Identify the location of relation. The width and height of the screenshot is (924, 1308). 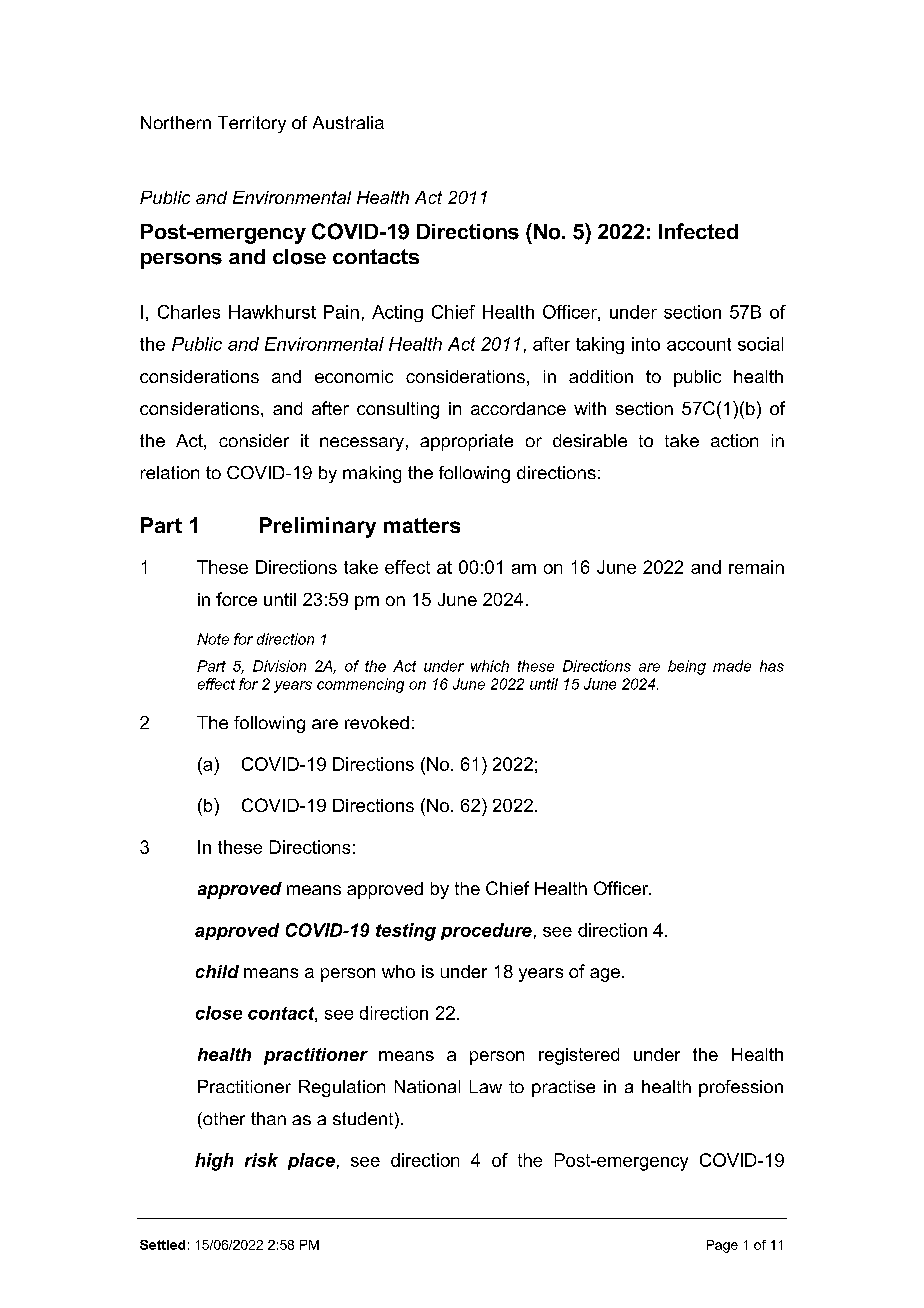
(170, 472).
